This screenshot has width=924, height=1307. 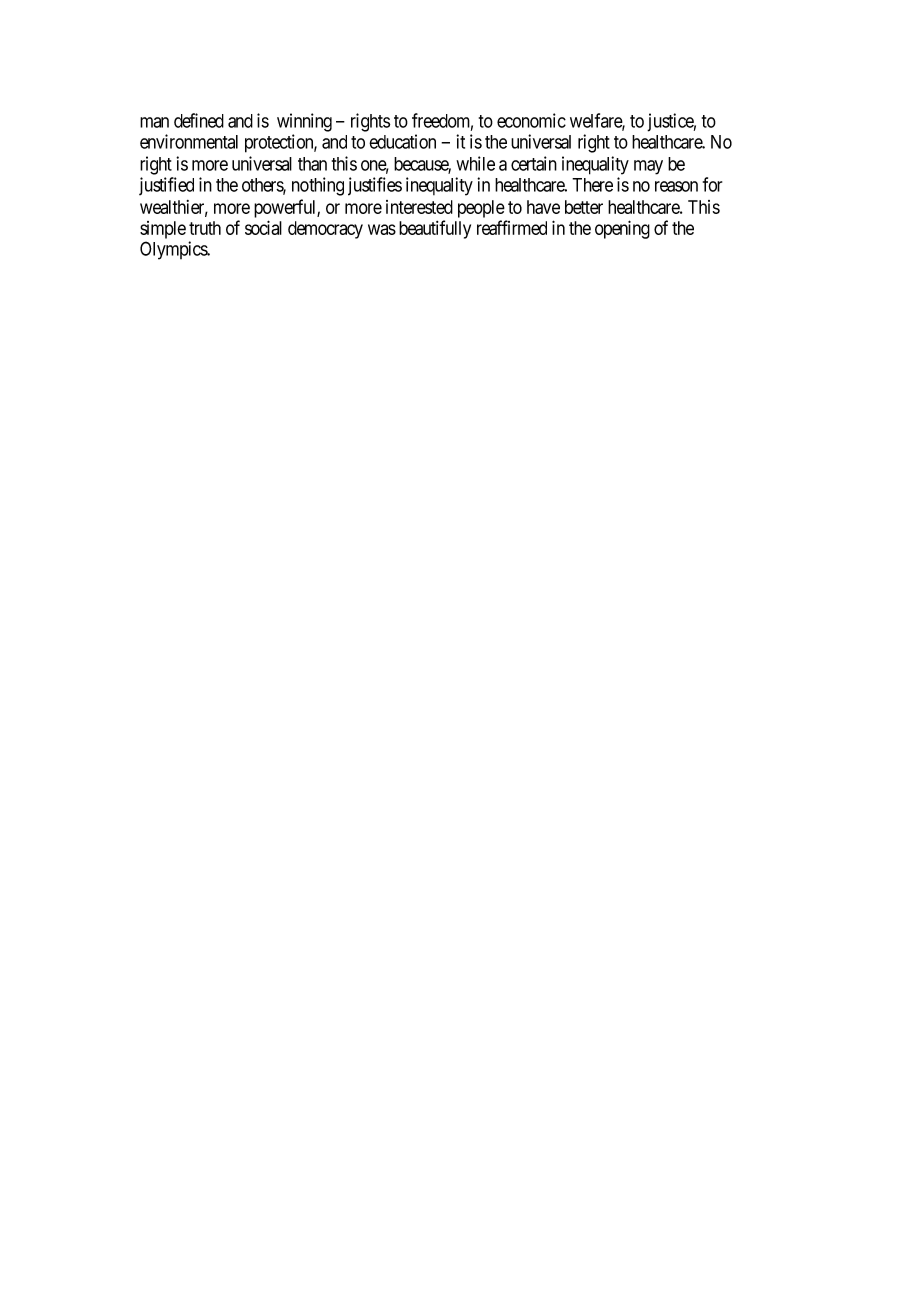 What do you see at coordinates (475, 163) in the screenshot?
I see `while` at bounding box center [475, 163].
